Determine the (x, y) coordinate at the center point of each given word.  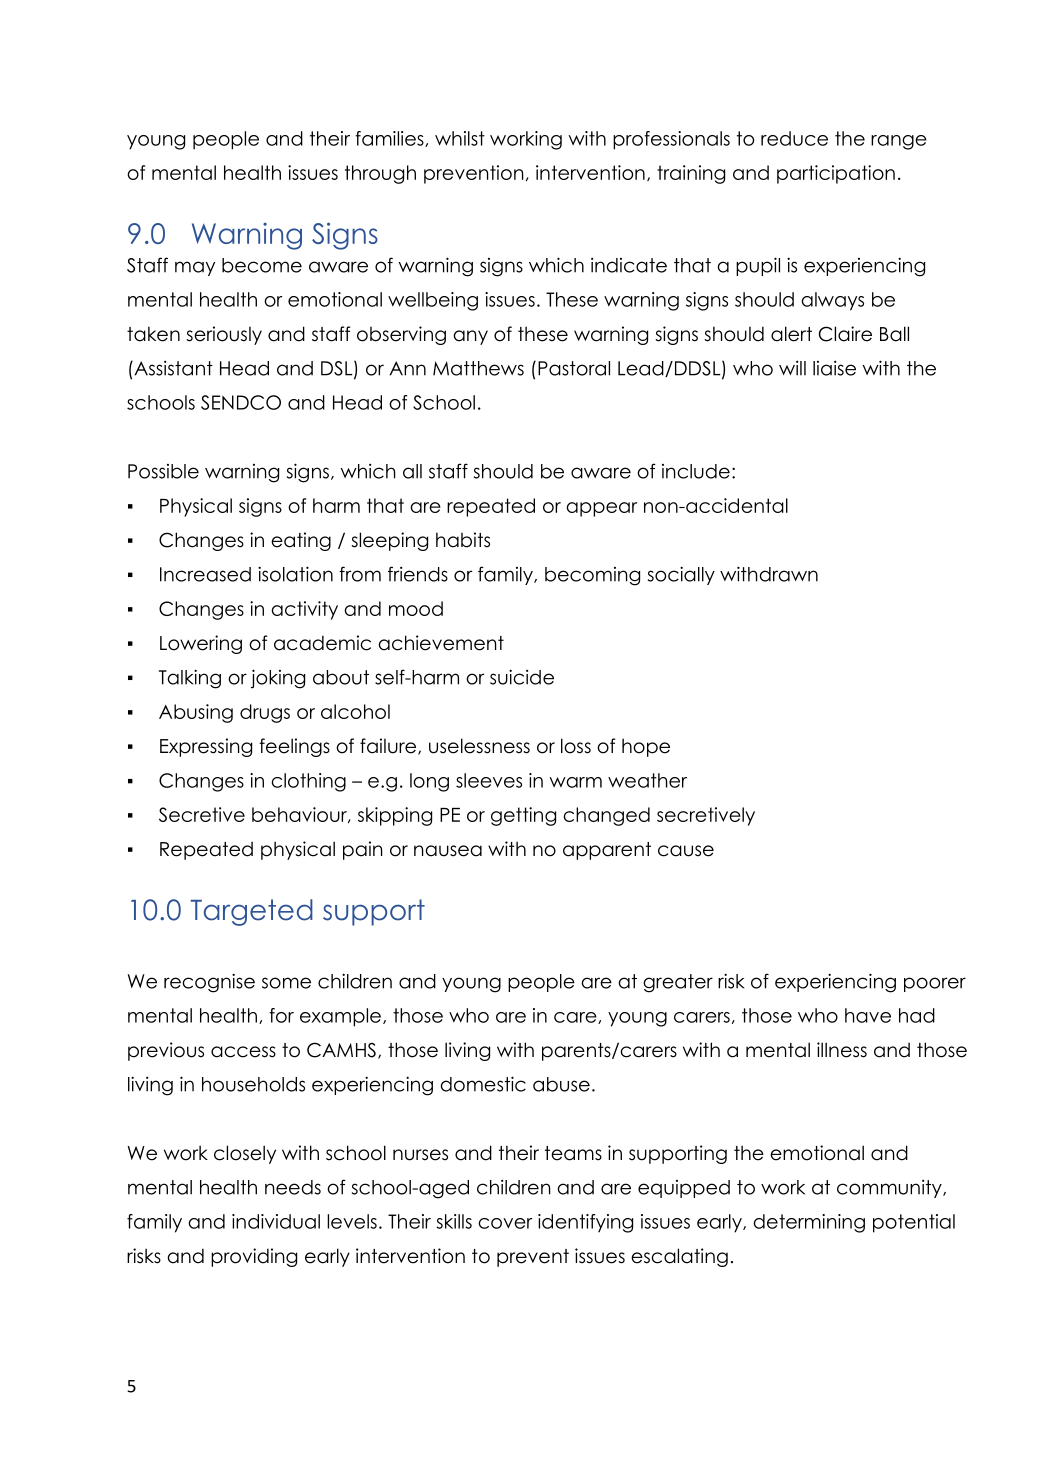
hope (646, 747)
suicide (522, 677)
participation (836, 174)
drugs (265, 713)
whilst (460, 138)
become (262, 265)
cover (505, 1223)
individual (276, 1221)
